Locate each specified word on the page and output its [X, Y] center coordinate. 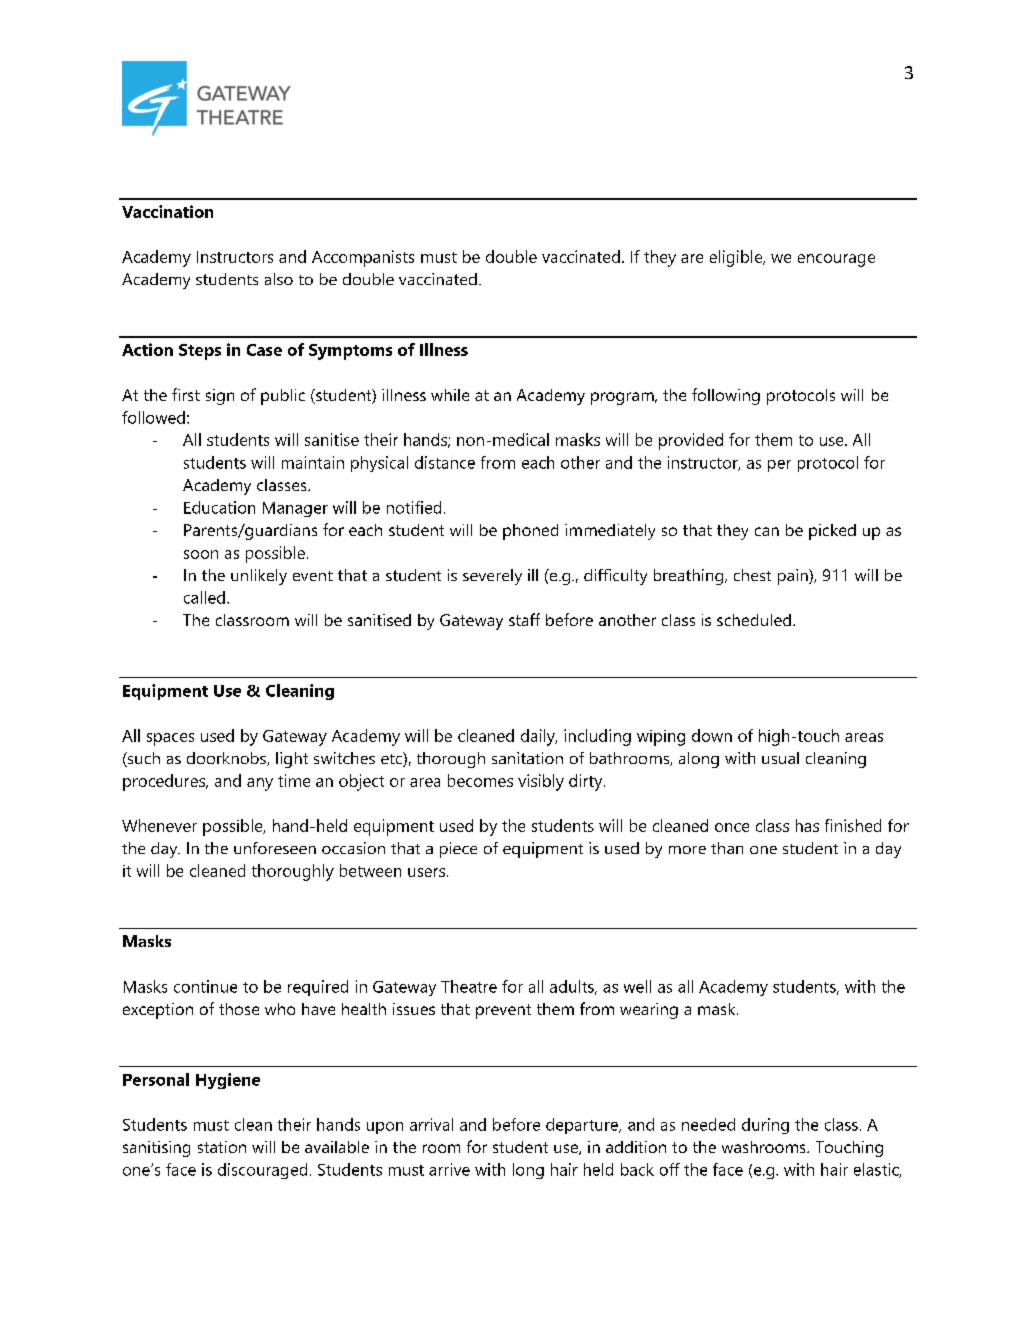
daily [539, 737]
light [292, 760]
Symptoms [350, 352]
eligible [737, 258]
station [222, 1147]
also [279, 279]
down [712, 735]
